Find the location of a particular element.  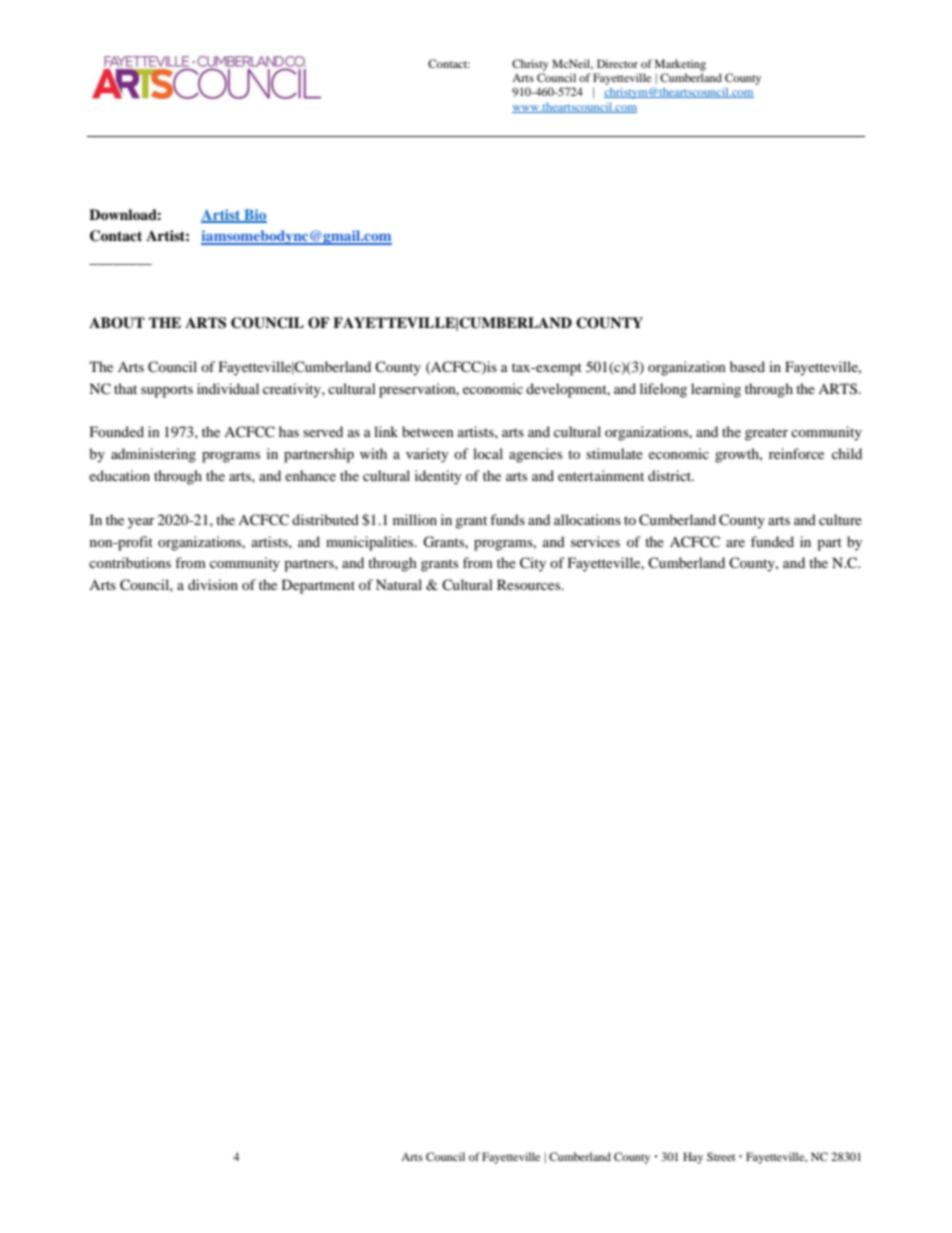

based is located at coordinates (747, 366).
